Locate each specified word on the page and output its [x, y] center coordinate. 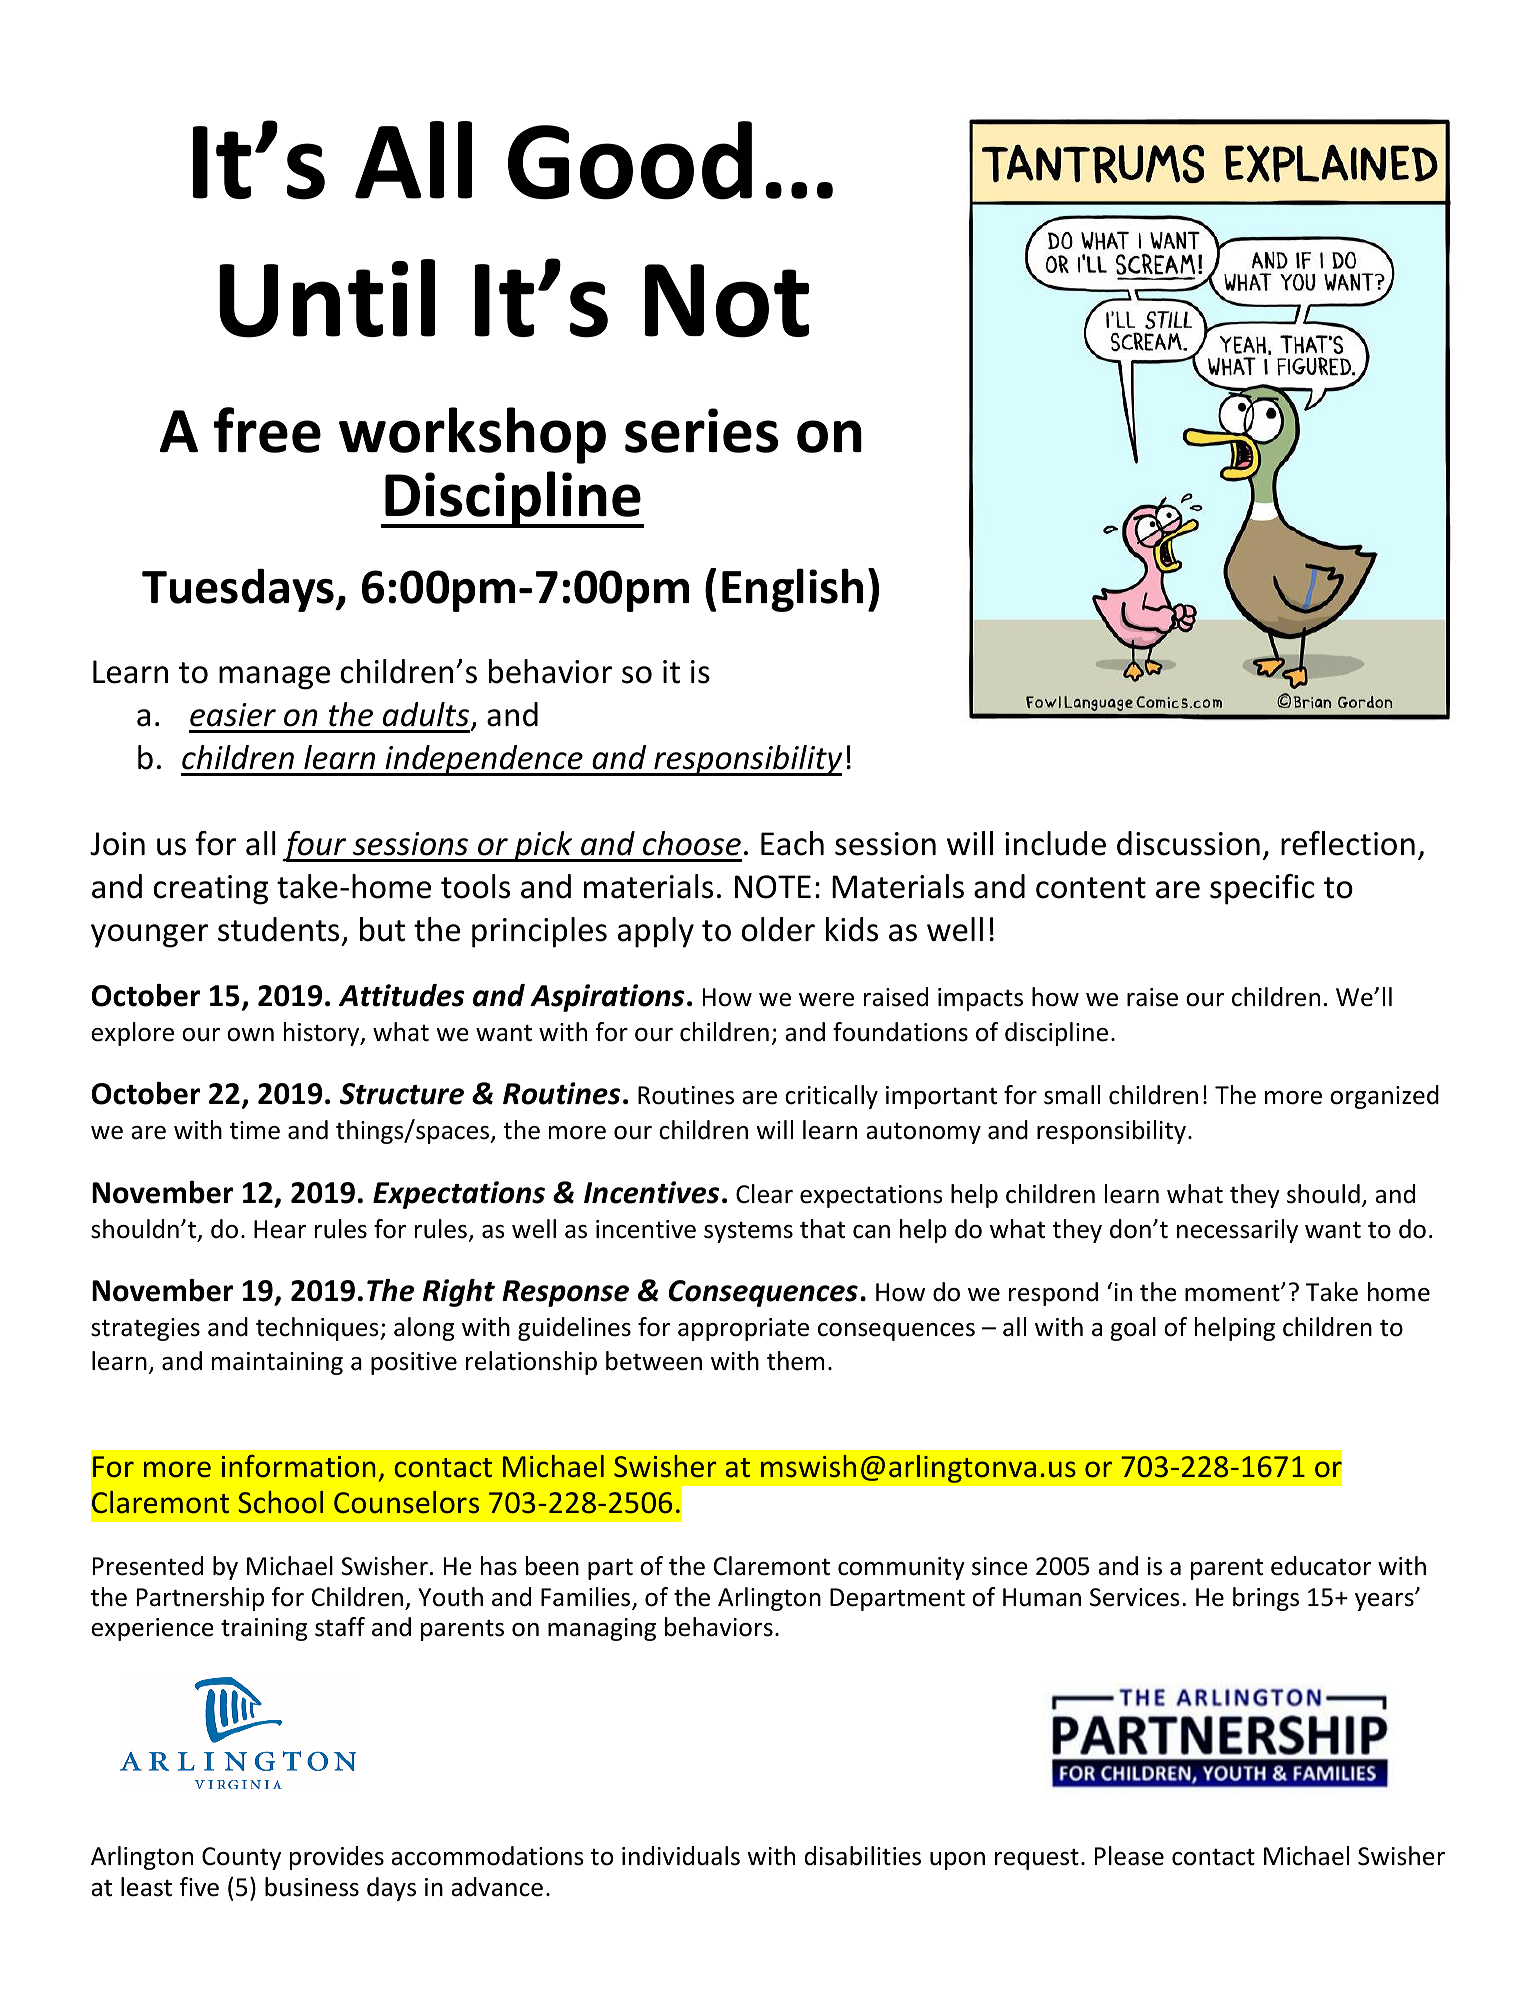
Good [630, 160]
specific [1262, 889]
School [280, 1502]
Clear [764, 1194]
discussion [1188, 843]
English [792, 590]
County [241, 1858]
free [267, 430]
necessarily [1237, 1231]
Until [327, 298]
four [315, 846]
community [901, 1568]
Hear [280, 1229]
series [701, 430]
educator [1321, 1566]
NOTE [773, 887]
